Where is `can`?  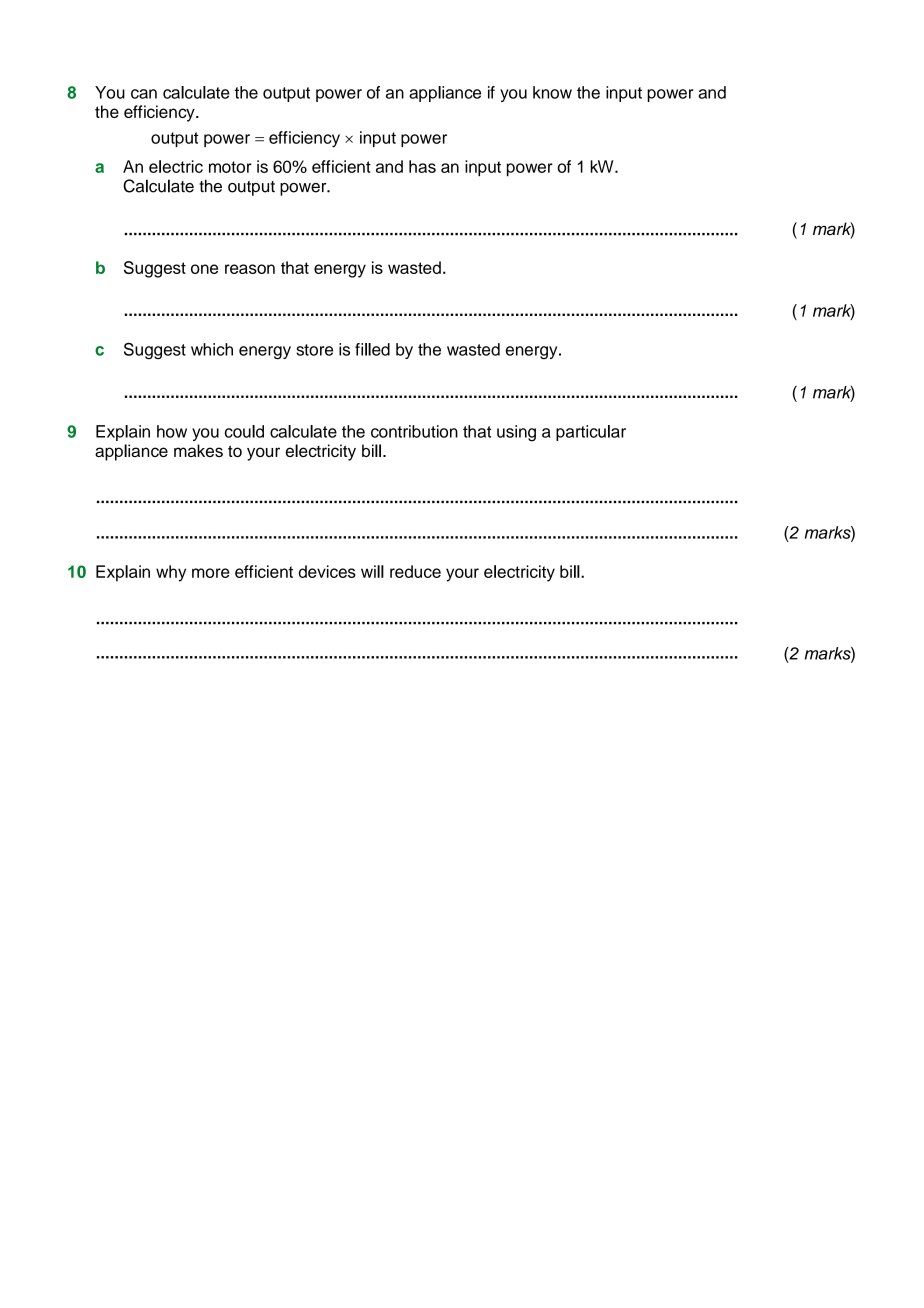
can is located at coordinates (144, 94).
